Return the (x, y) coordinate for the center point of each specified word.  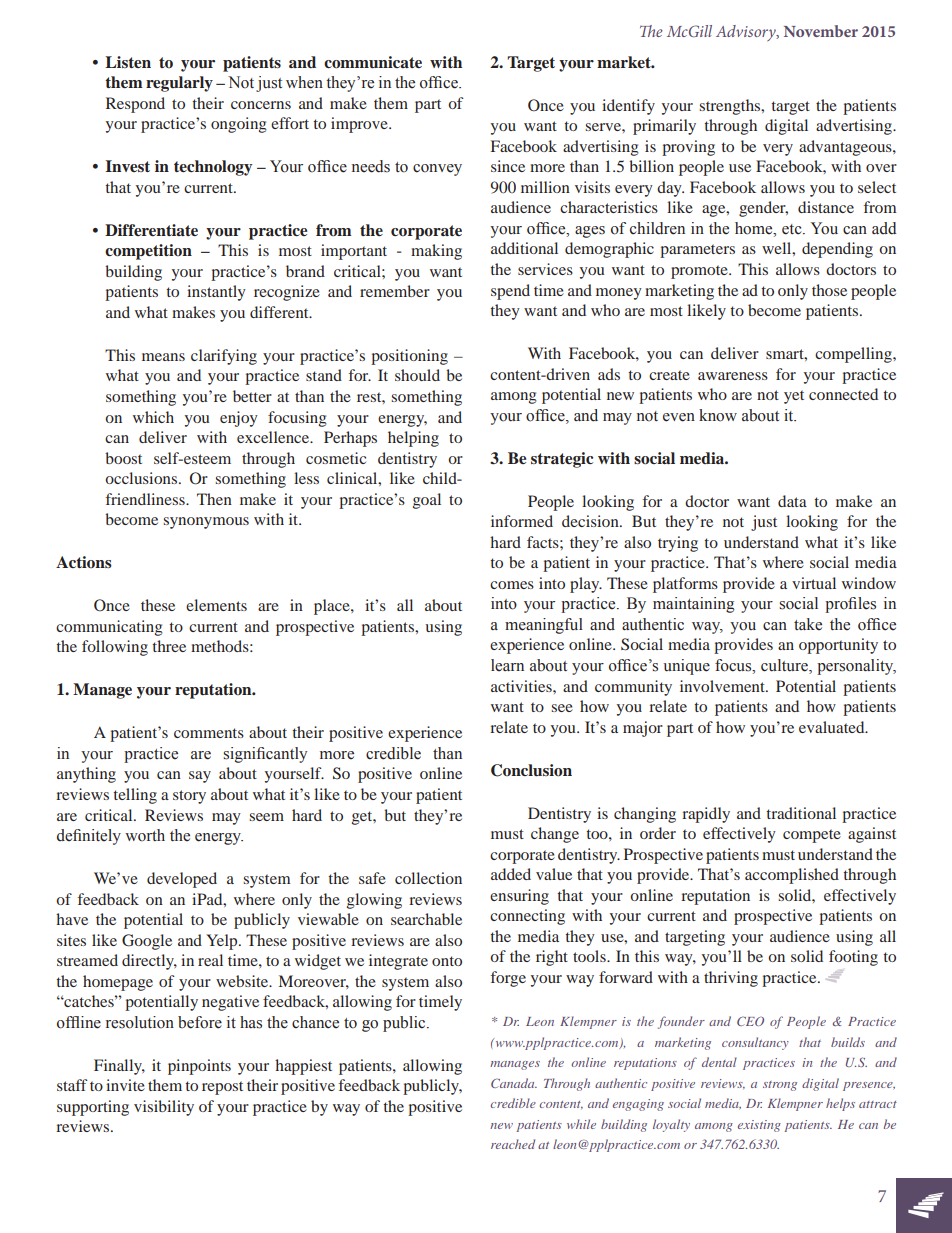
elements (216, 605)
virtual (814, 583)
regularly (179, 84)
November (821, 31)
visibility (164, 1108)
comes (512, 585)
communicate (373, 62)
